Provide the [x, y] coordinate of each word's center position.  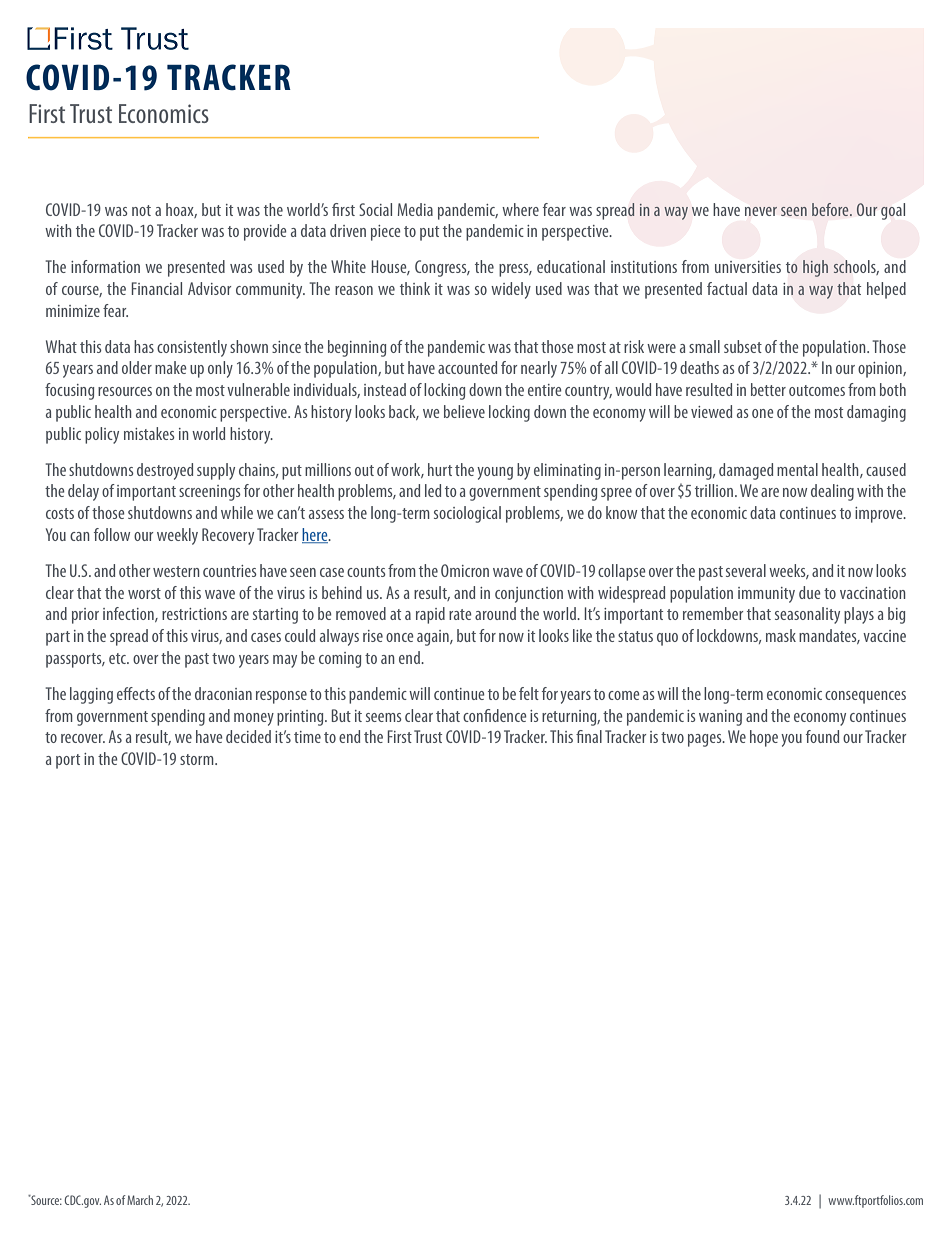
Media [415, 209]
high [815, 268]
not [141, 210]
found [822, 736]
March [140, 1200]
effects [136, 693]
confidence [494, 715]
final [589, 736]
